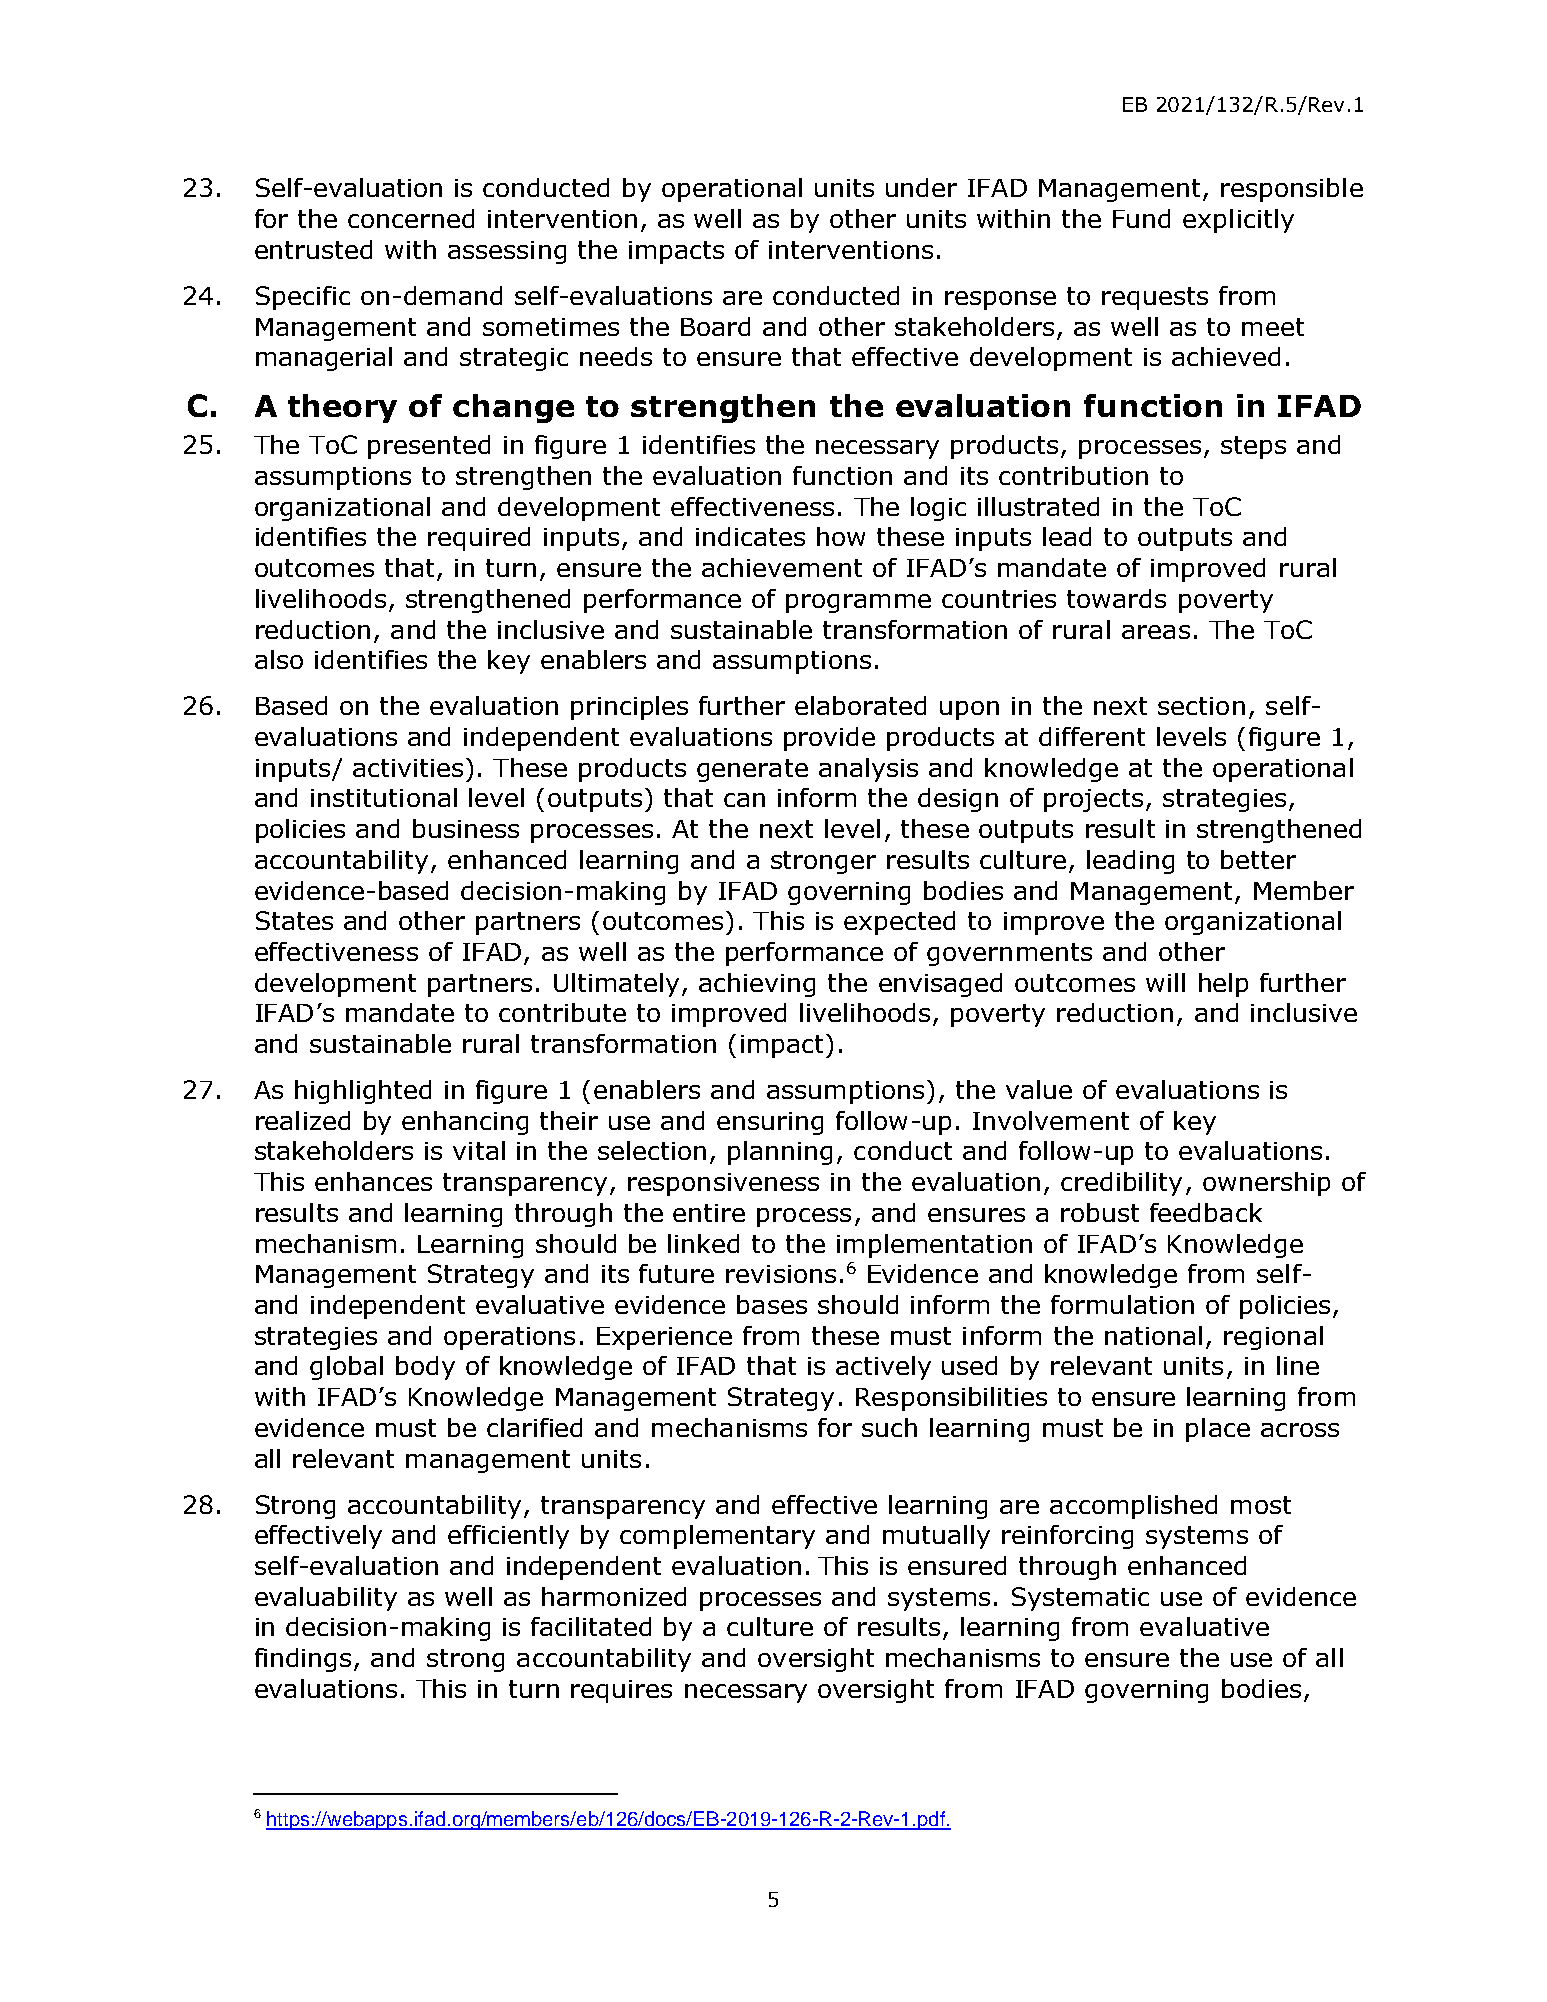 This document has width=1547, height=2002. Describe the element at coordinates (829, 739) in the document. I see `provide` at that location.
